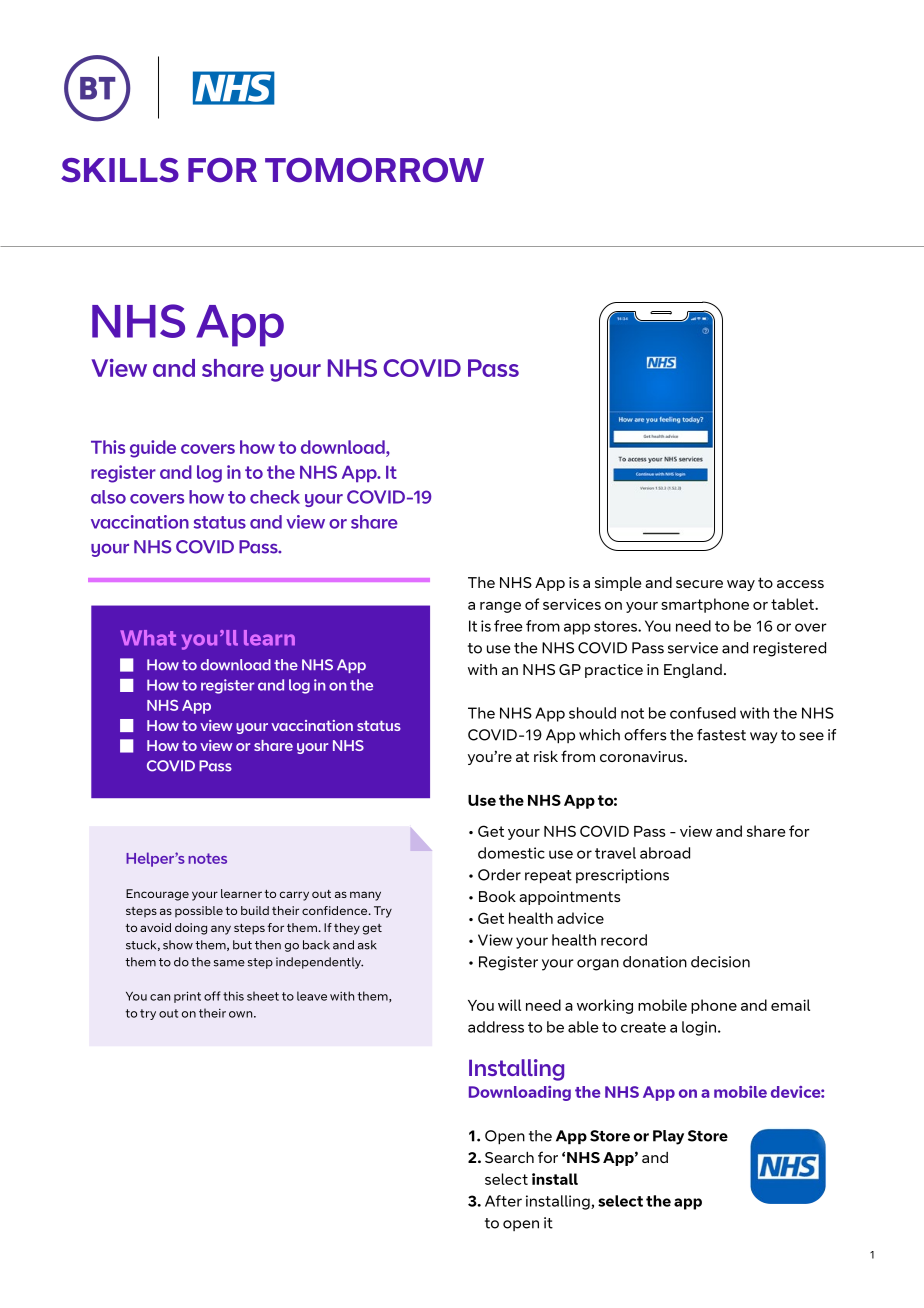  What do you see at coordinates (699, 584) in the image?
I see `secure` at bounding box center [699, 584].
